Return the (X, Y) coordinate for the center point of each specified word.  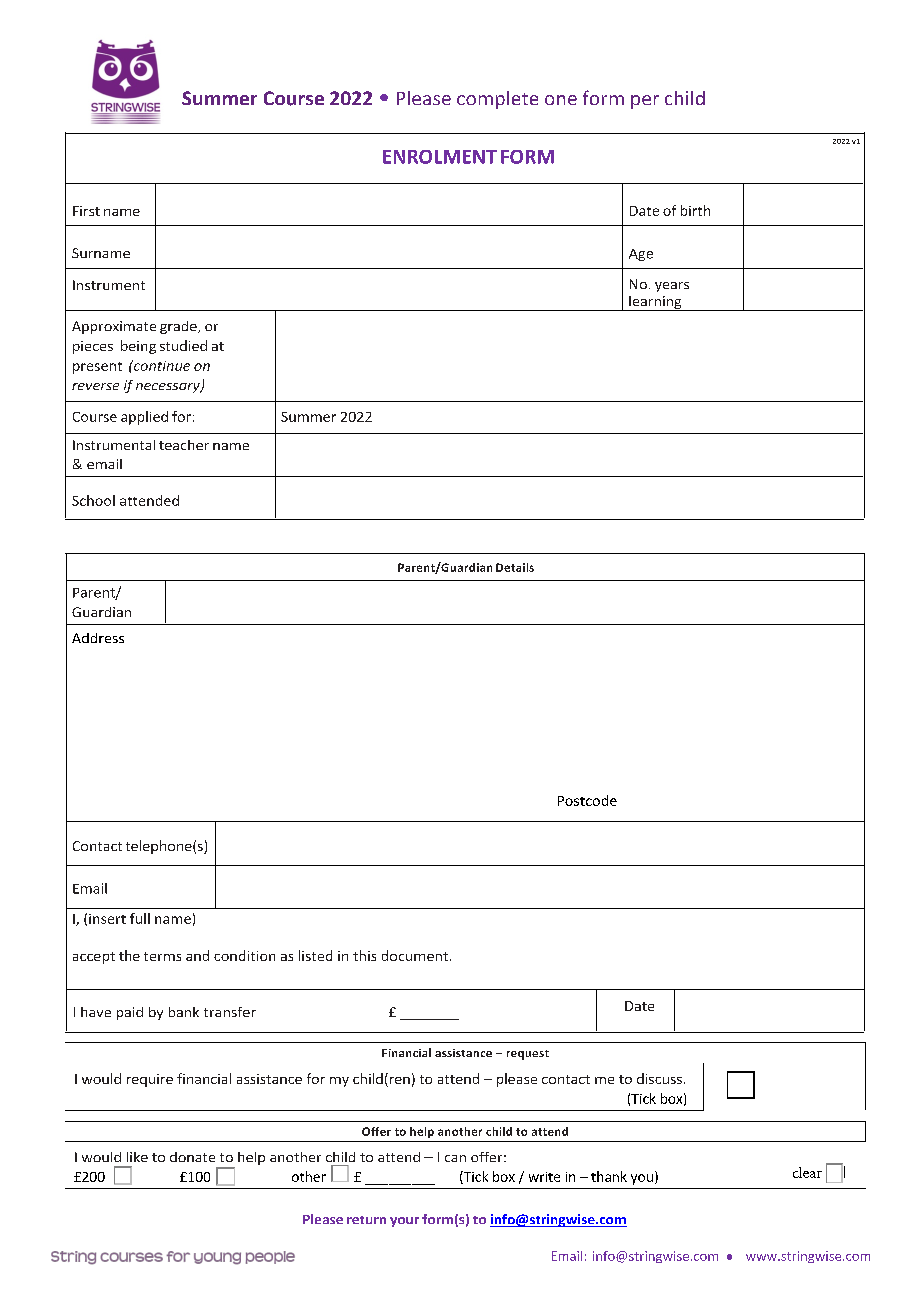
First (86, 211)
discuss (659, 1078)
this (364, 955)
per (645, 102)
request (528, 1055)
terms (162, 956)
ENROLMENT (440, 157)
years (672, 287)
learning (655, 303)
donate (192, 1157)
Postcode (587, 800)
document (415, 955)
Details (515, 567)
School (93, 500)
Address (98, 638)
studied (183, 345)
